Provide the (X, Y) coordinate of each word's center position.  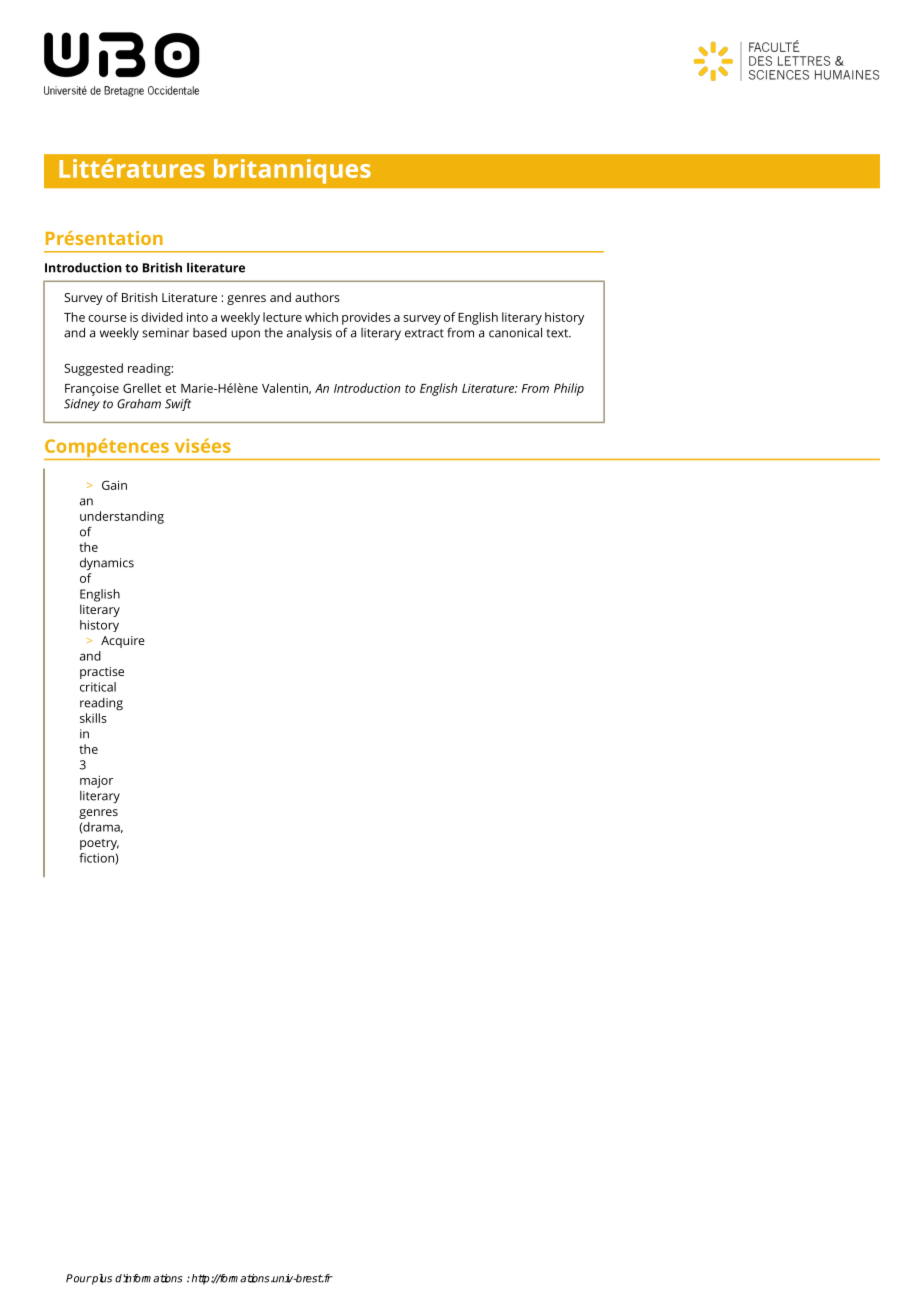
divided (162, 317)
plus (101, 1279)
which (321, 317)
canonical (515, 333)
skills (93, 718)
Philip (569, 389)
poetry (99, 844)
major (96, 781)
